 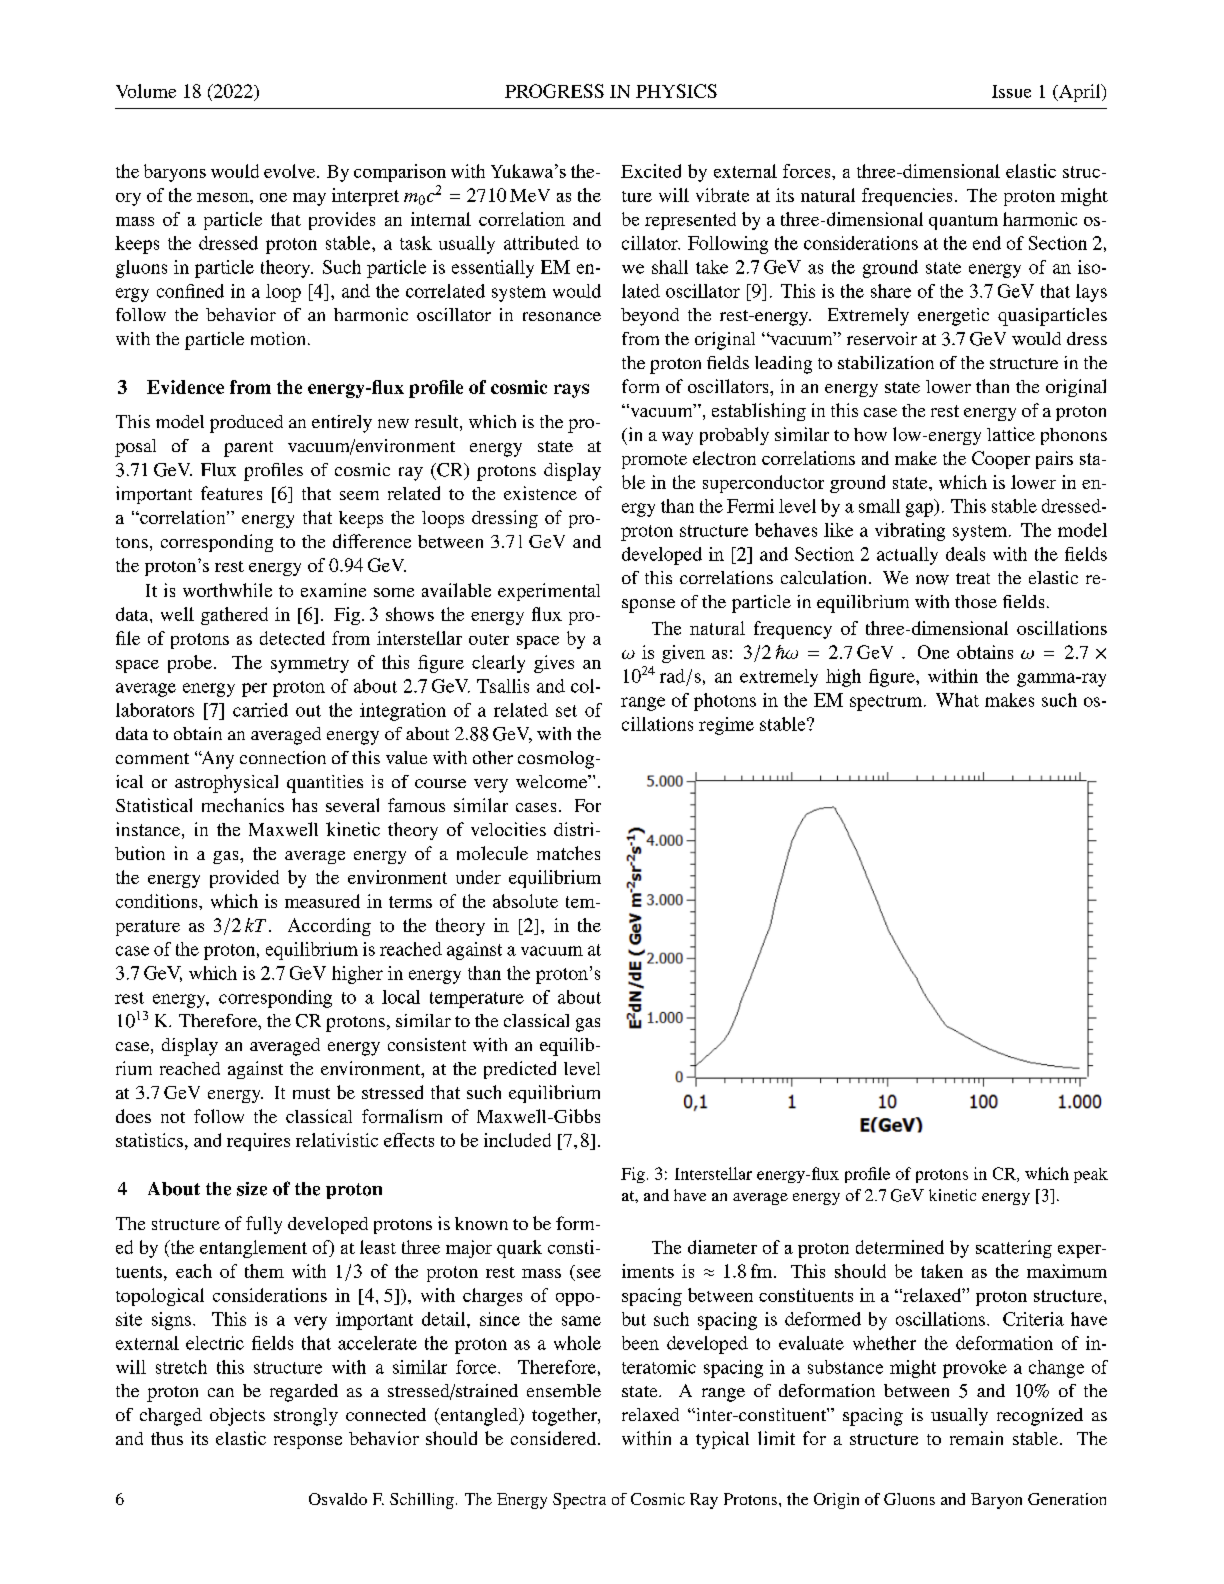 I want to click on Excited, so click(x=651, y=171).
